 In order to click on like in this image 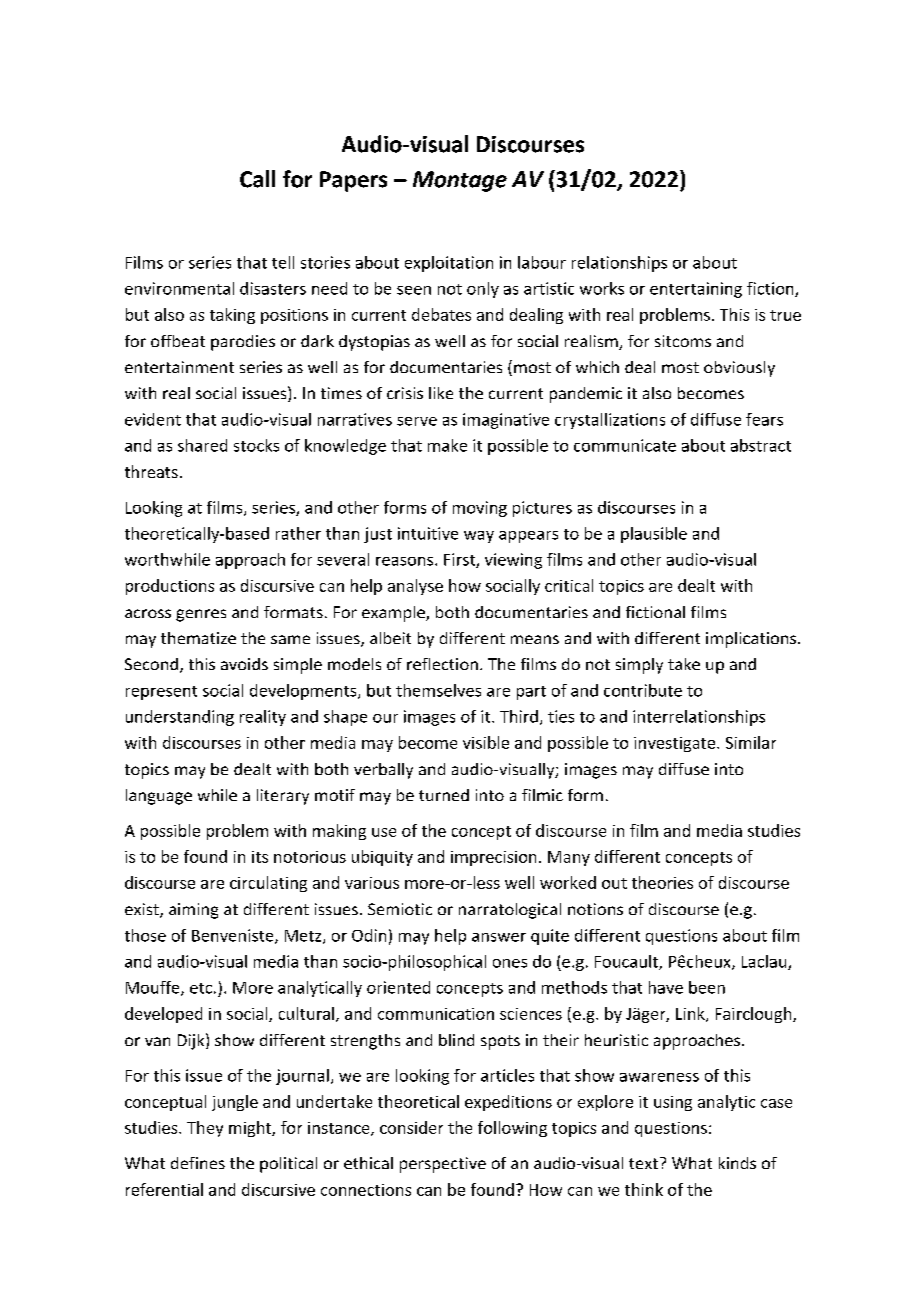, I will do `click(441, 393)`.
